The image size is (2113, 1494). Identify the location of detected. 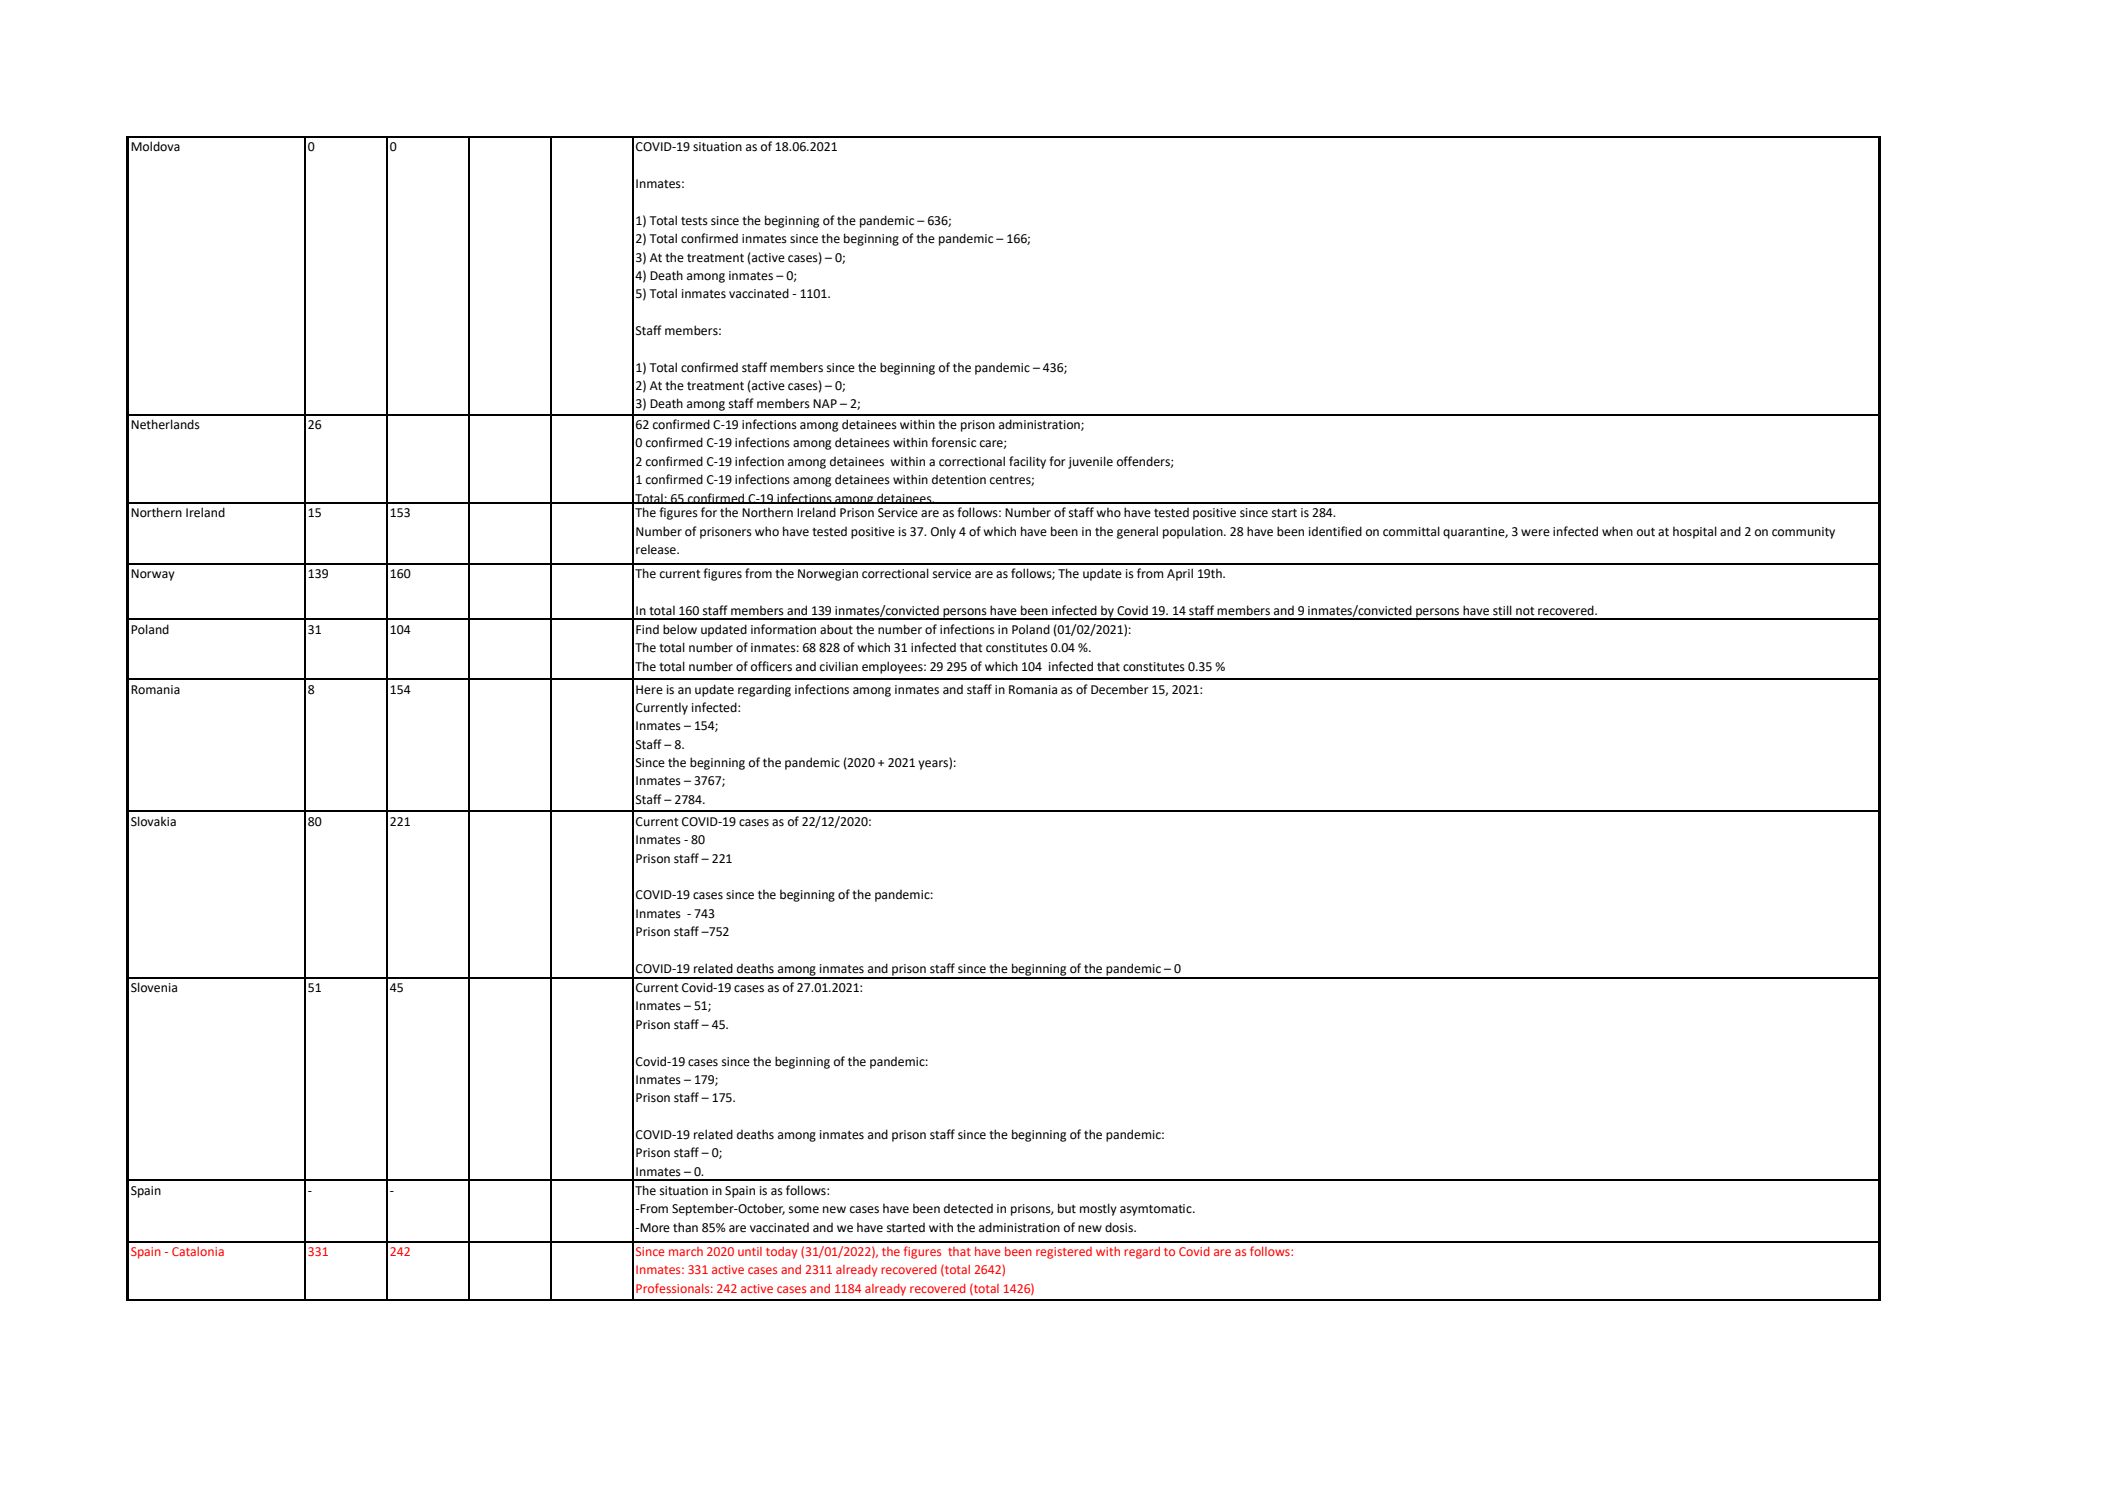
(968, 1209).
